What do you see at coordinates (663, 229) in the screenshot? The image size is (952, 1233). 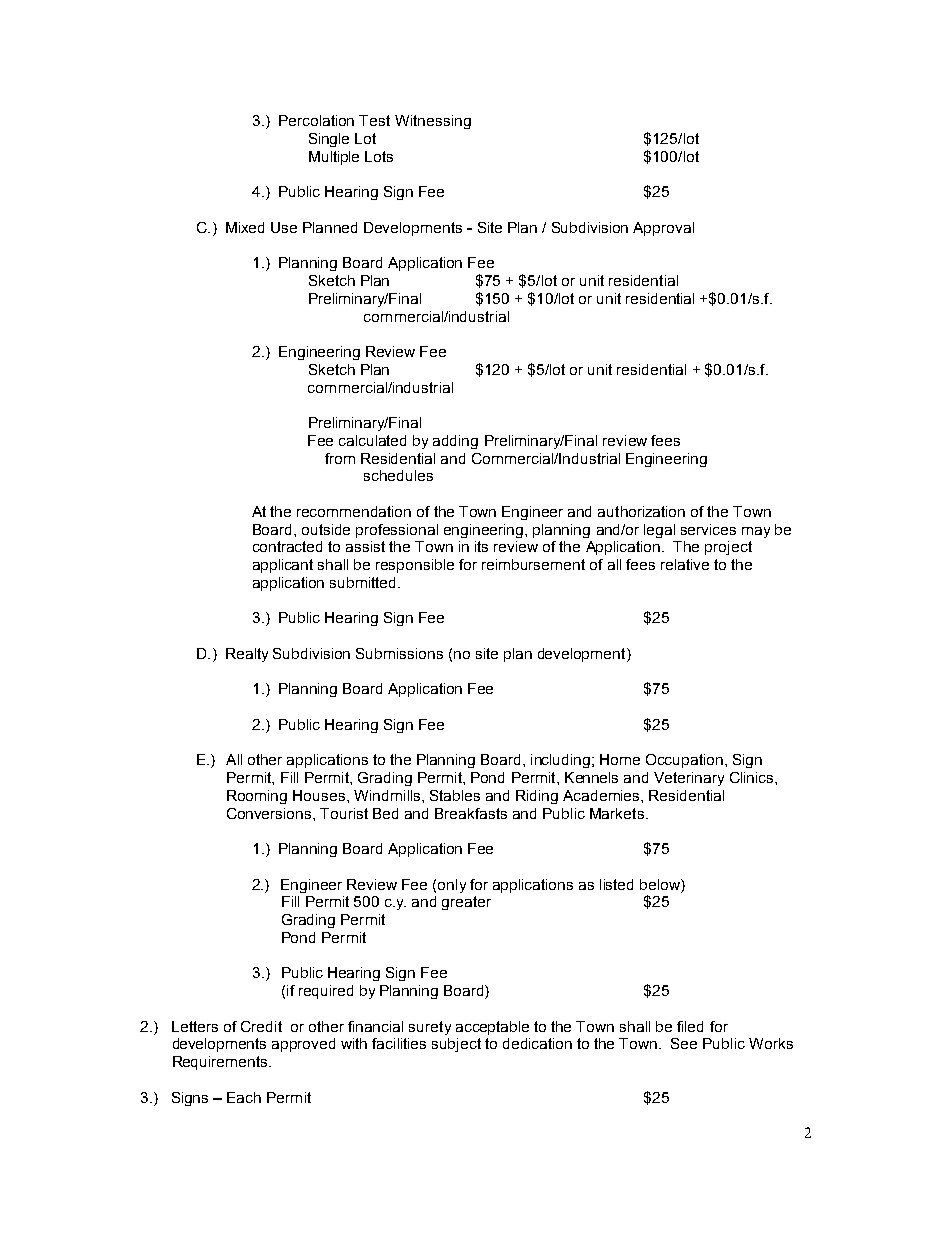 I see `Approval` at bounding box center [663, 229].
